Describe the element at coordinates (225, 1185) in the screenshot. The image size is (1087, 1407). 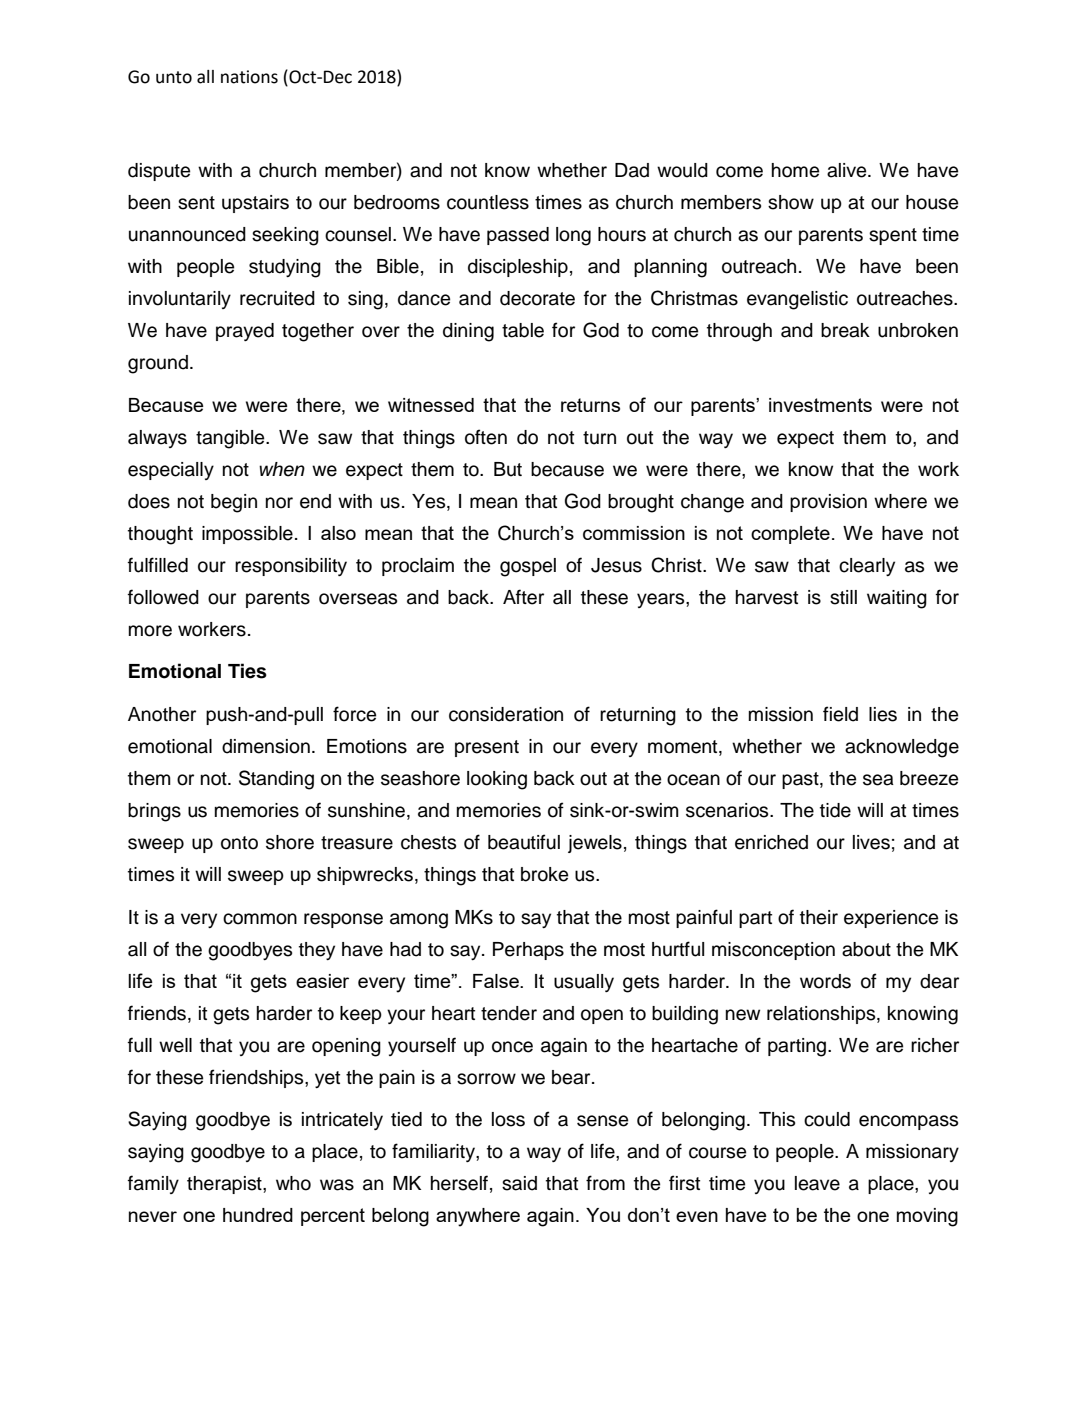
I see `therapist` at that location.
